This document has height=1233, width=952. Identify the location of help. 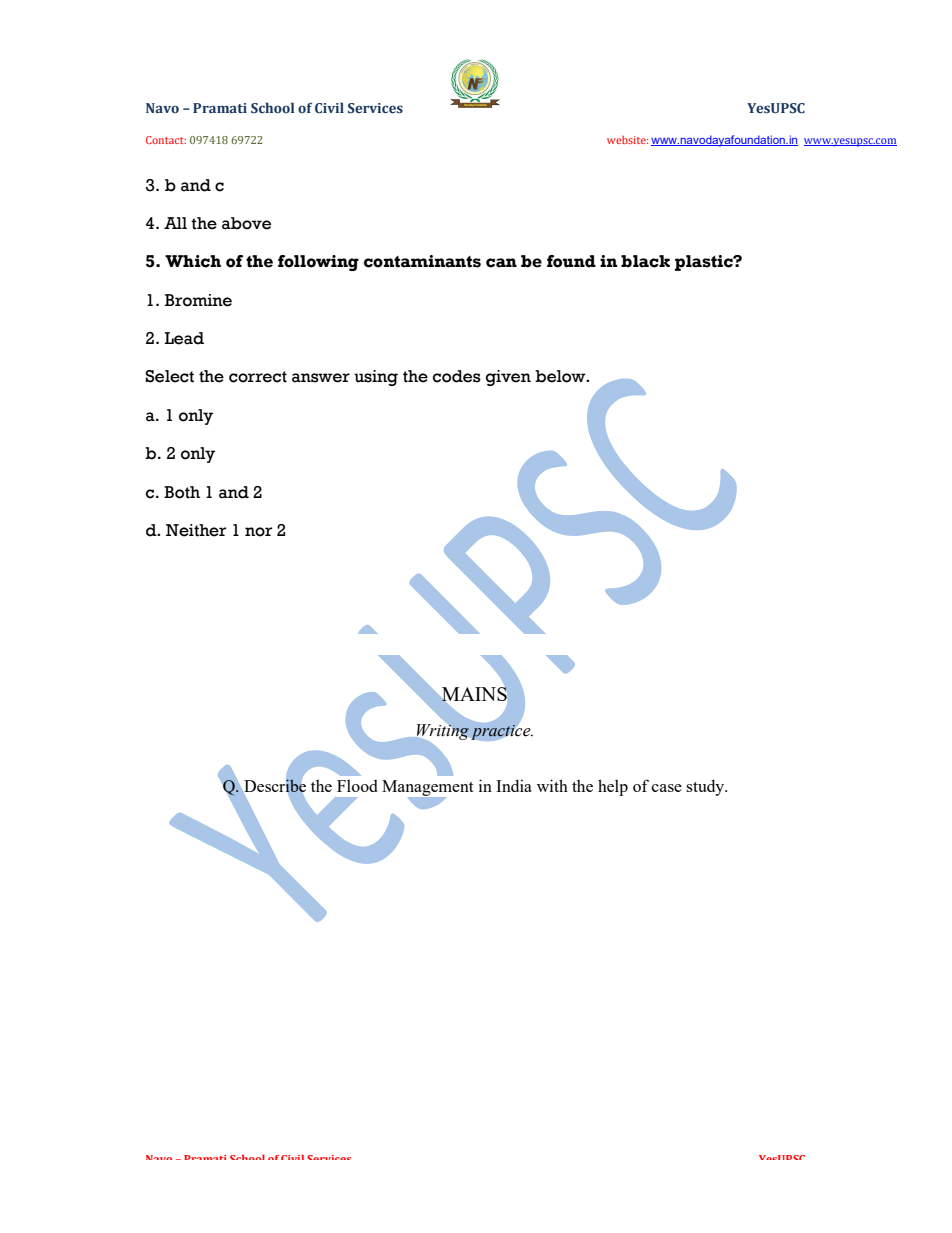
(613, 787).
